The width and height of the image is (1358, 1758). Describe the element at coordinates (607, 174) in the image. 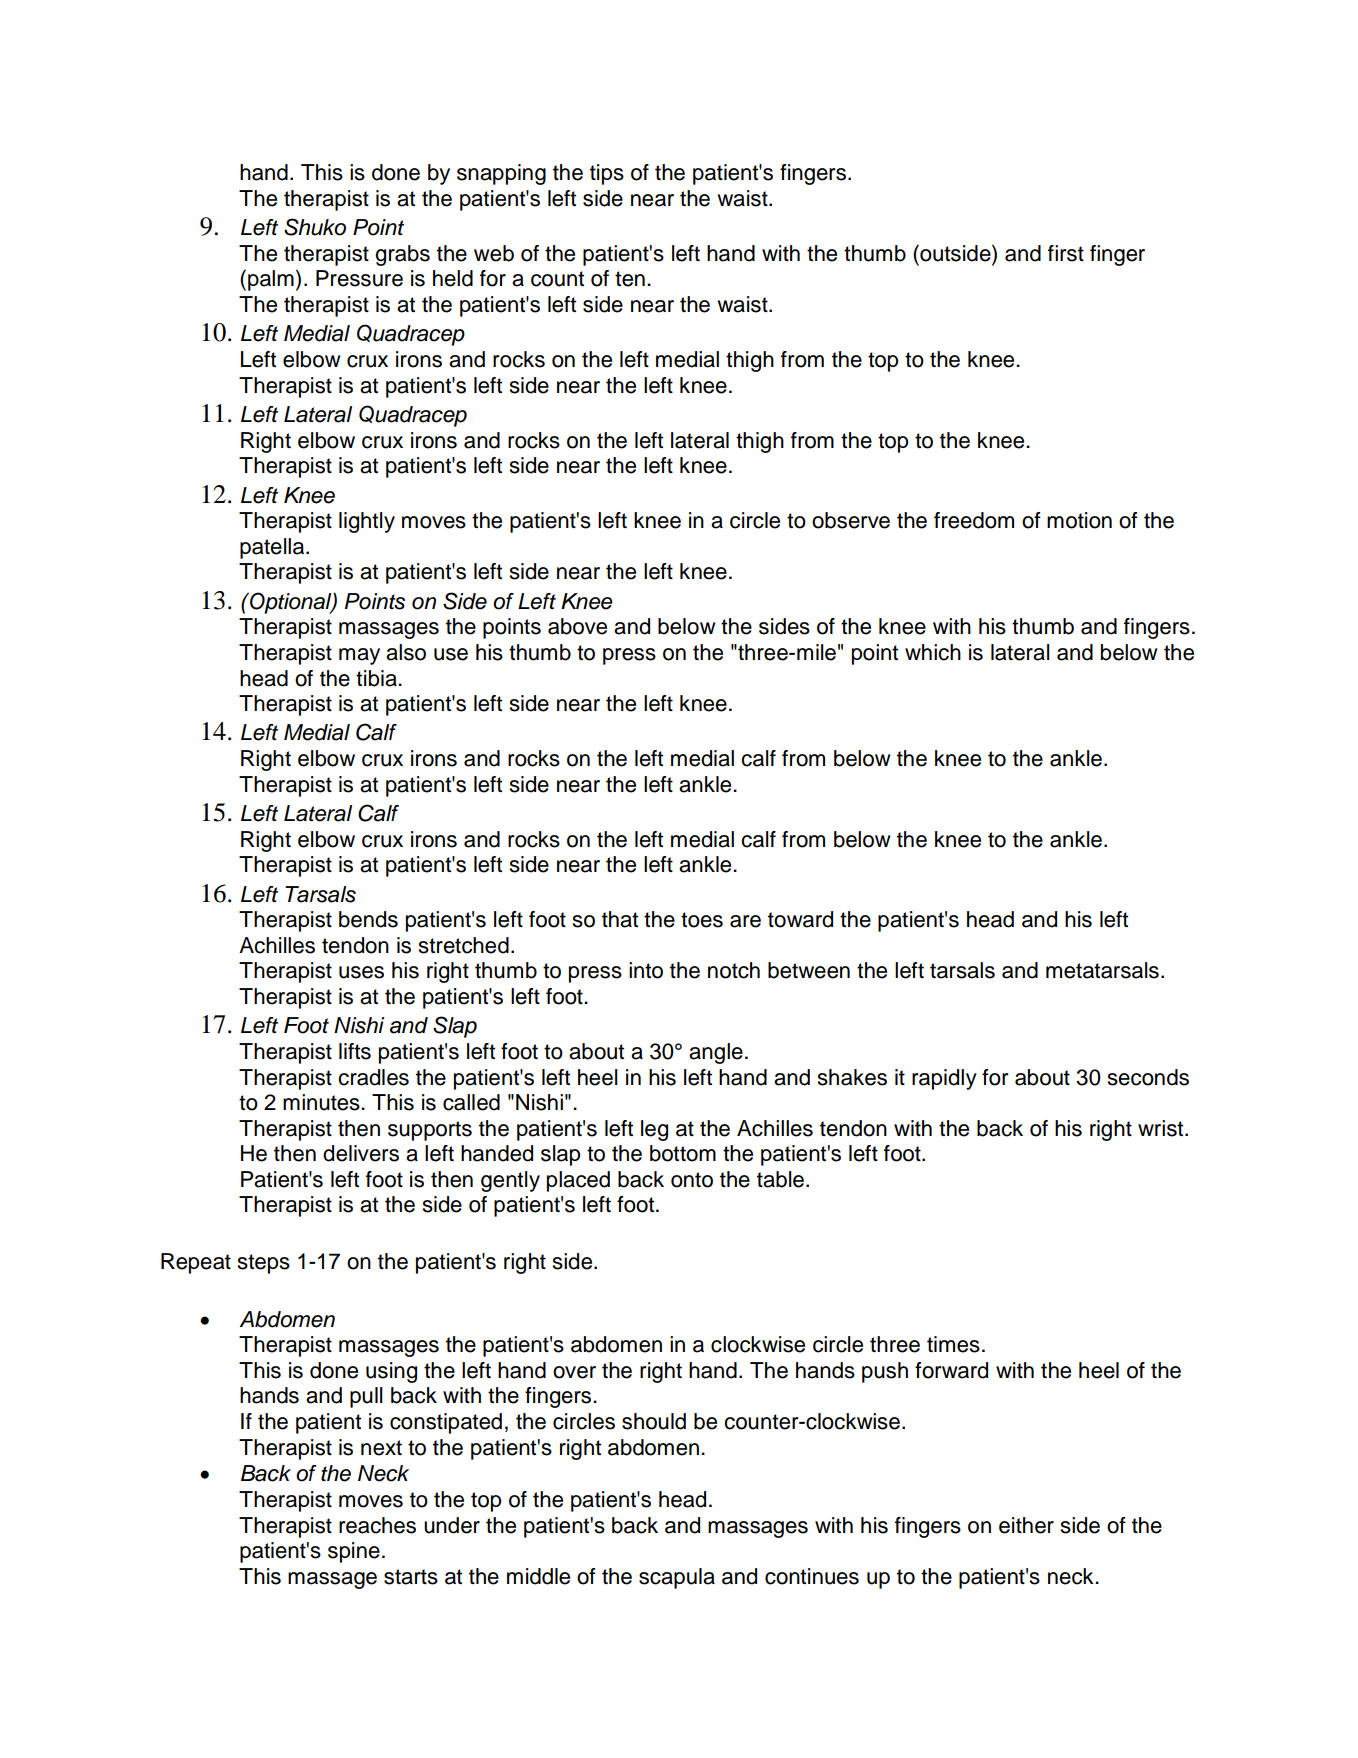

I see `tips` at that location.
